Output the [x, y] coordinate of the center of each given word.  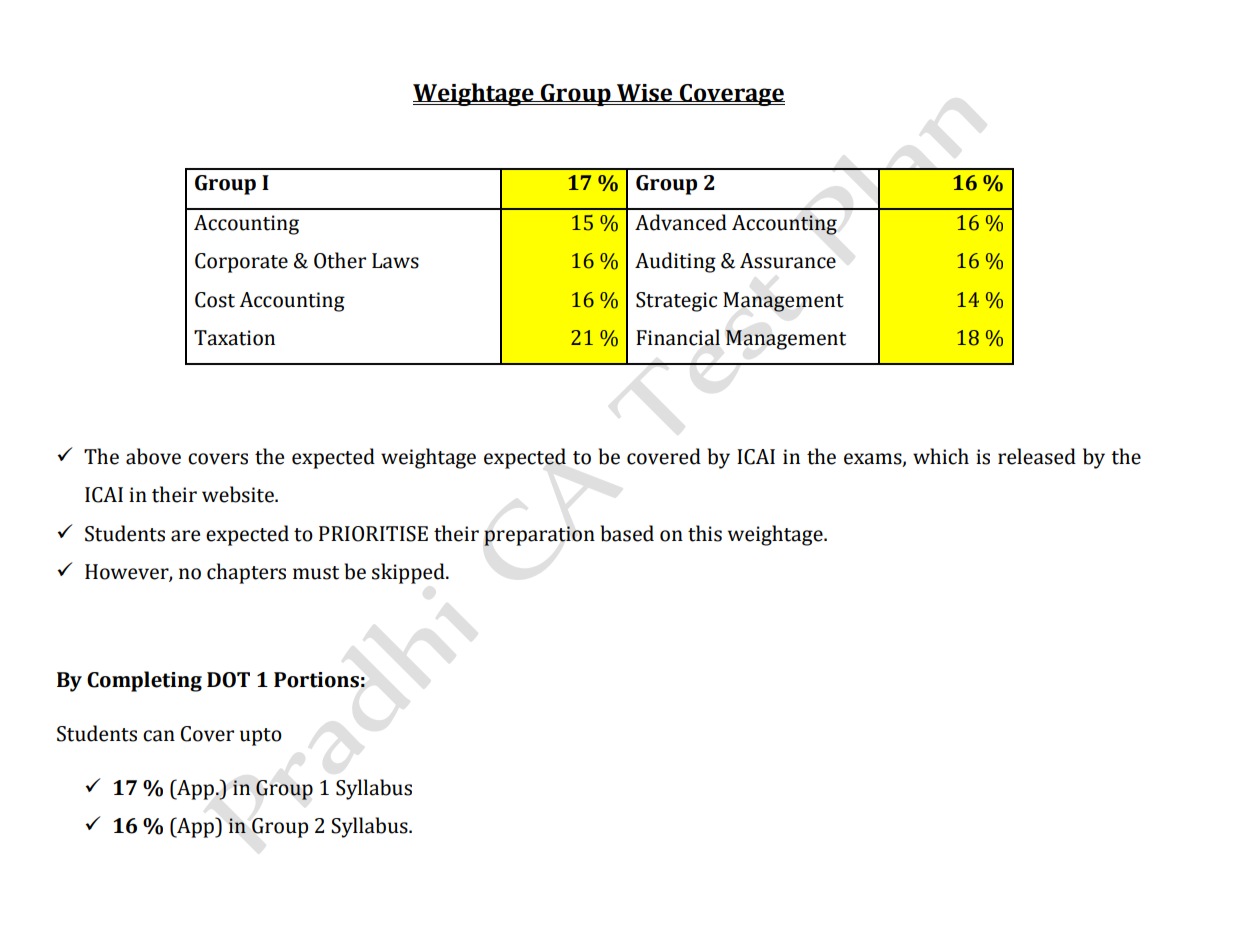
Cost [215, 300]
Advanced [681, 222]
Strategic [676, 302]
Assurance [788, 261]
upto [261, 737]
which [941, 456]
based [627, 533]
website [239, 494]
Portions [316, 680]
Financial [678, 337]
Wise [645, 93]
